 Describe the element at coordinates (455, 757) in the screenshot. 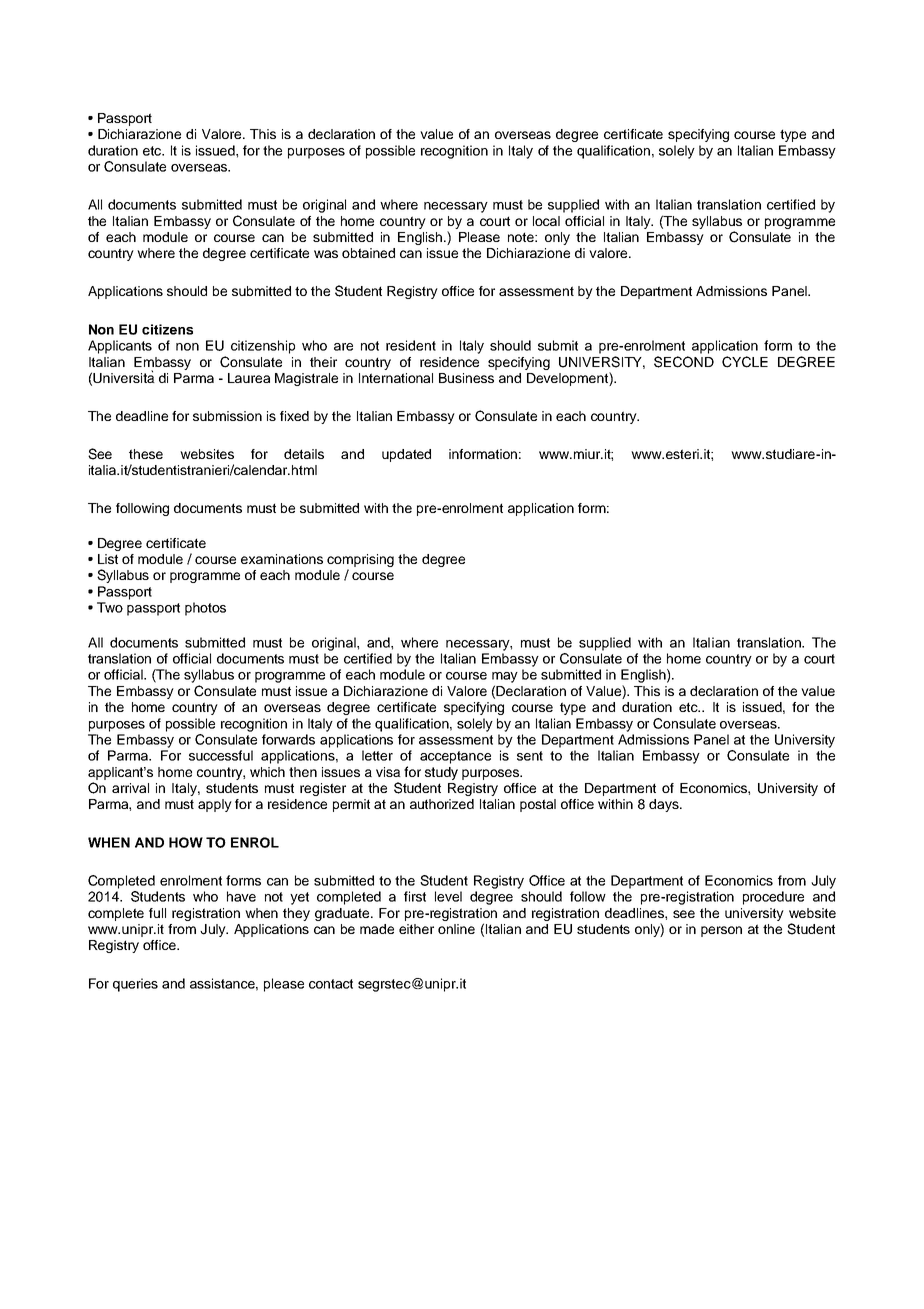

I see `acceptance` at that location.
